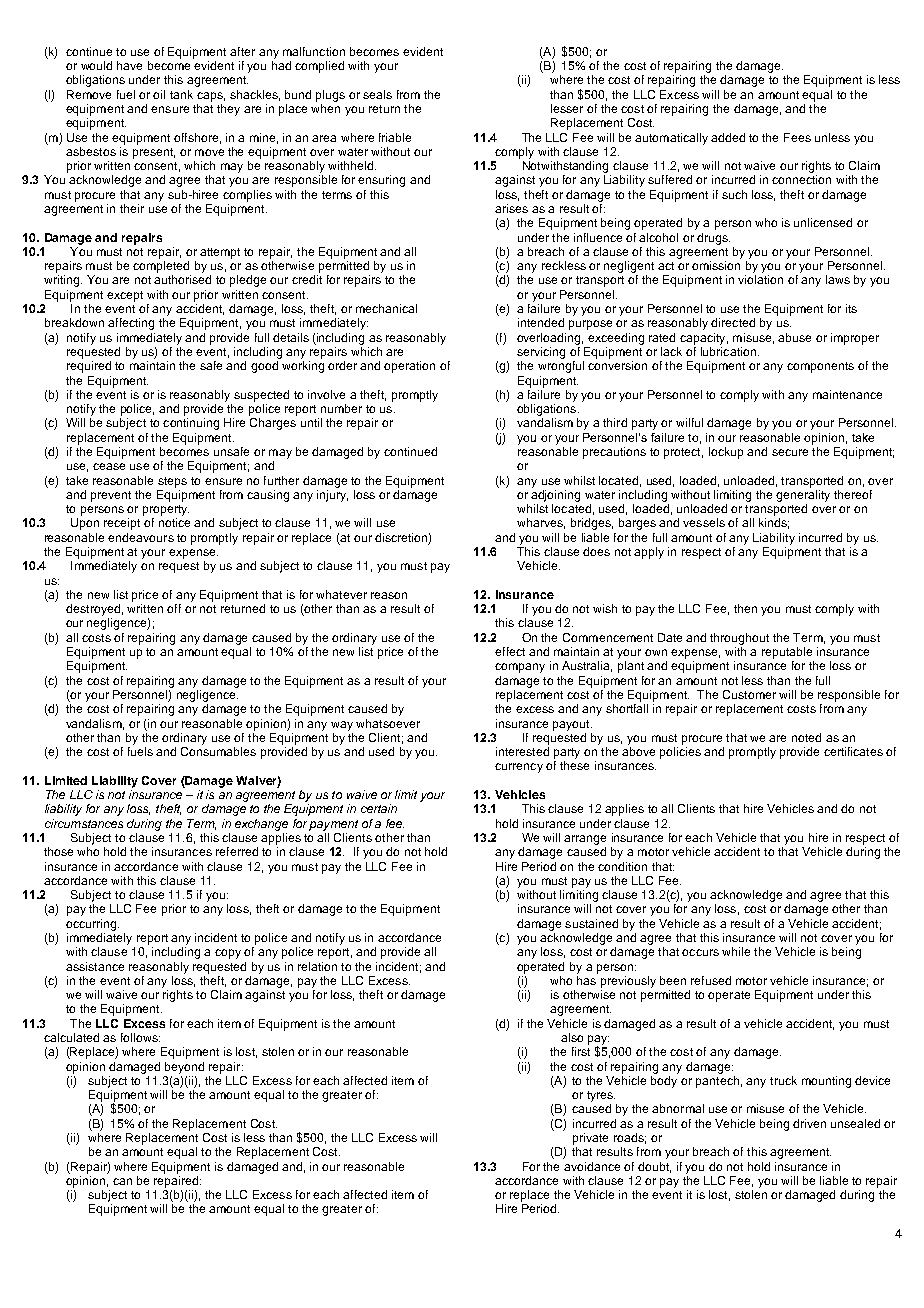 The width and height of the document is (924, 1308). I want to click on destroyed, so click(93, 610).
